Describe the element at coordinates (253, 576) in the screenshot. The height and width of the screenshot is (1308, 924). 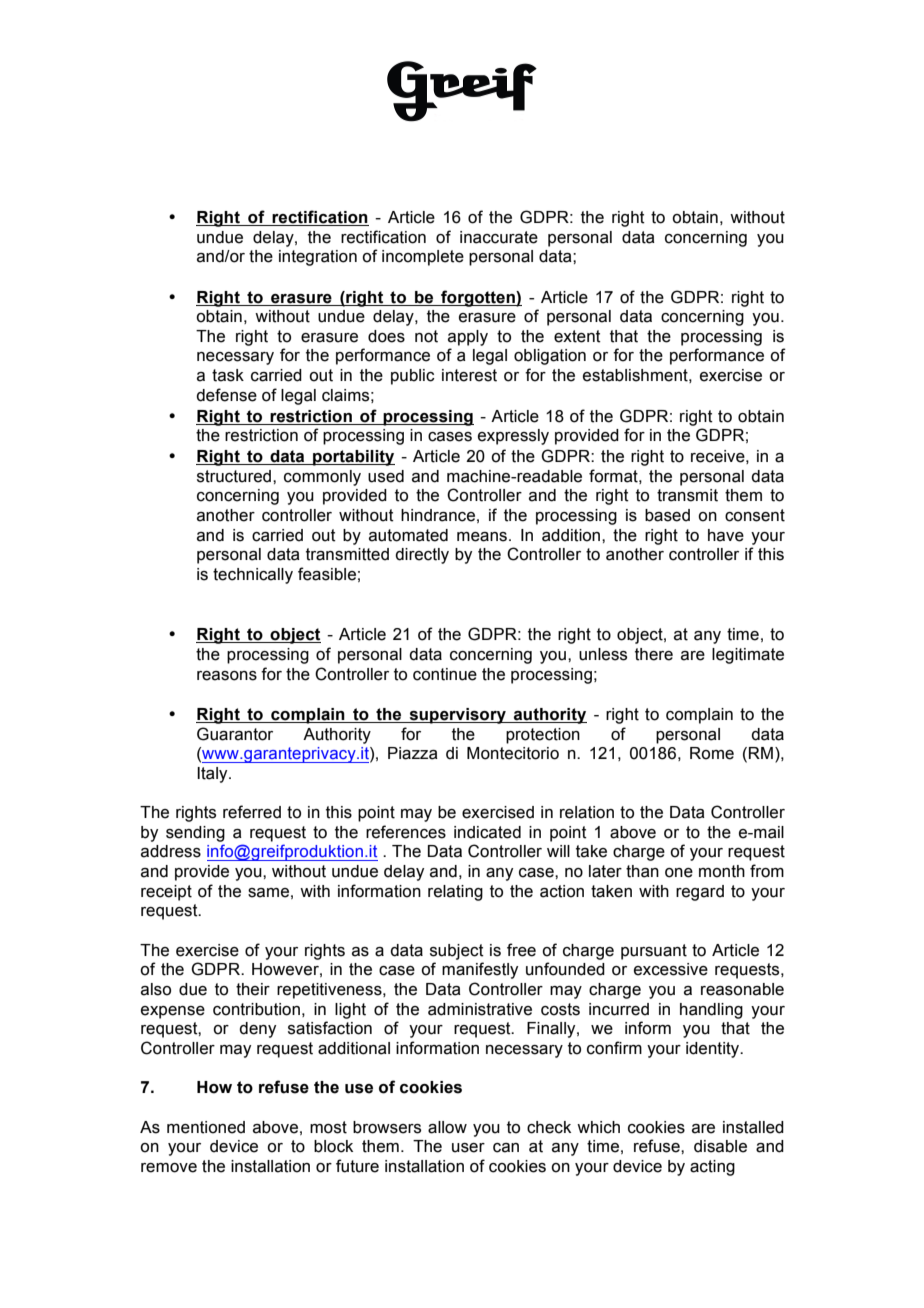
I see `technically` at that location.
